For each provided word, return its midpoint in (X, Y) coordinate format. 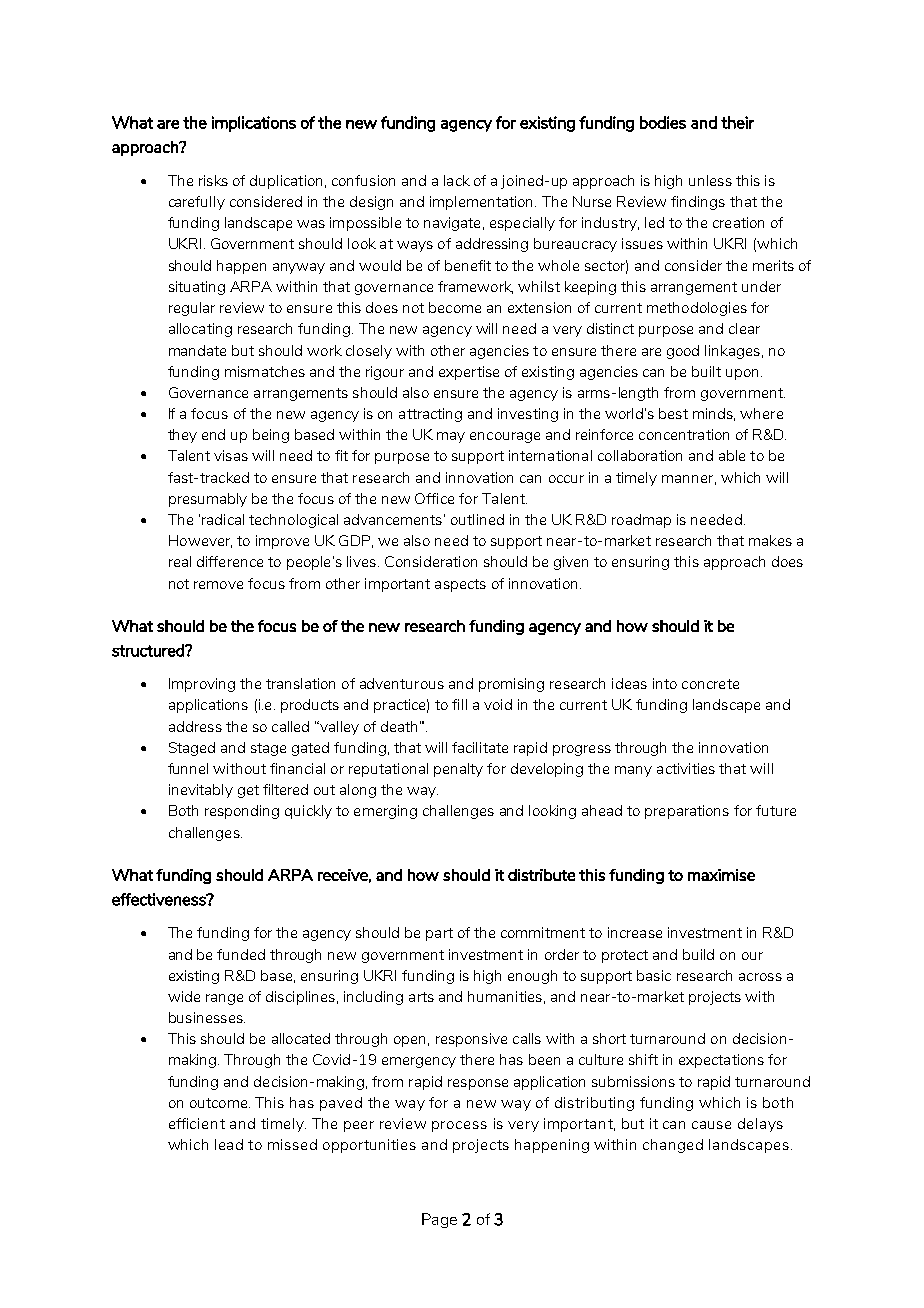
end (213, 434)
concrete (710, 684)
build (698, 954)
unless (710, 180)
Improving (202, 685)
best (673, 413)
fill (459, 704)
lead (229, 1144)
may (451, 437)
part (439, 934)
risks (213, 180)
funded (241, 954)
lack (457, 180)
